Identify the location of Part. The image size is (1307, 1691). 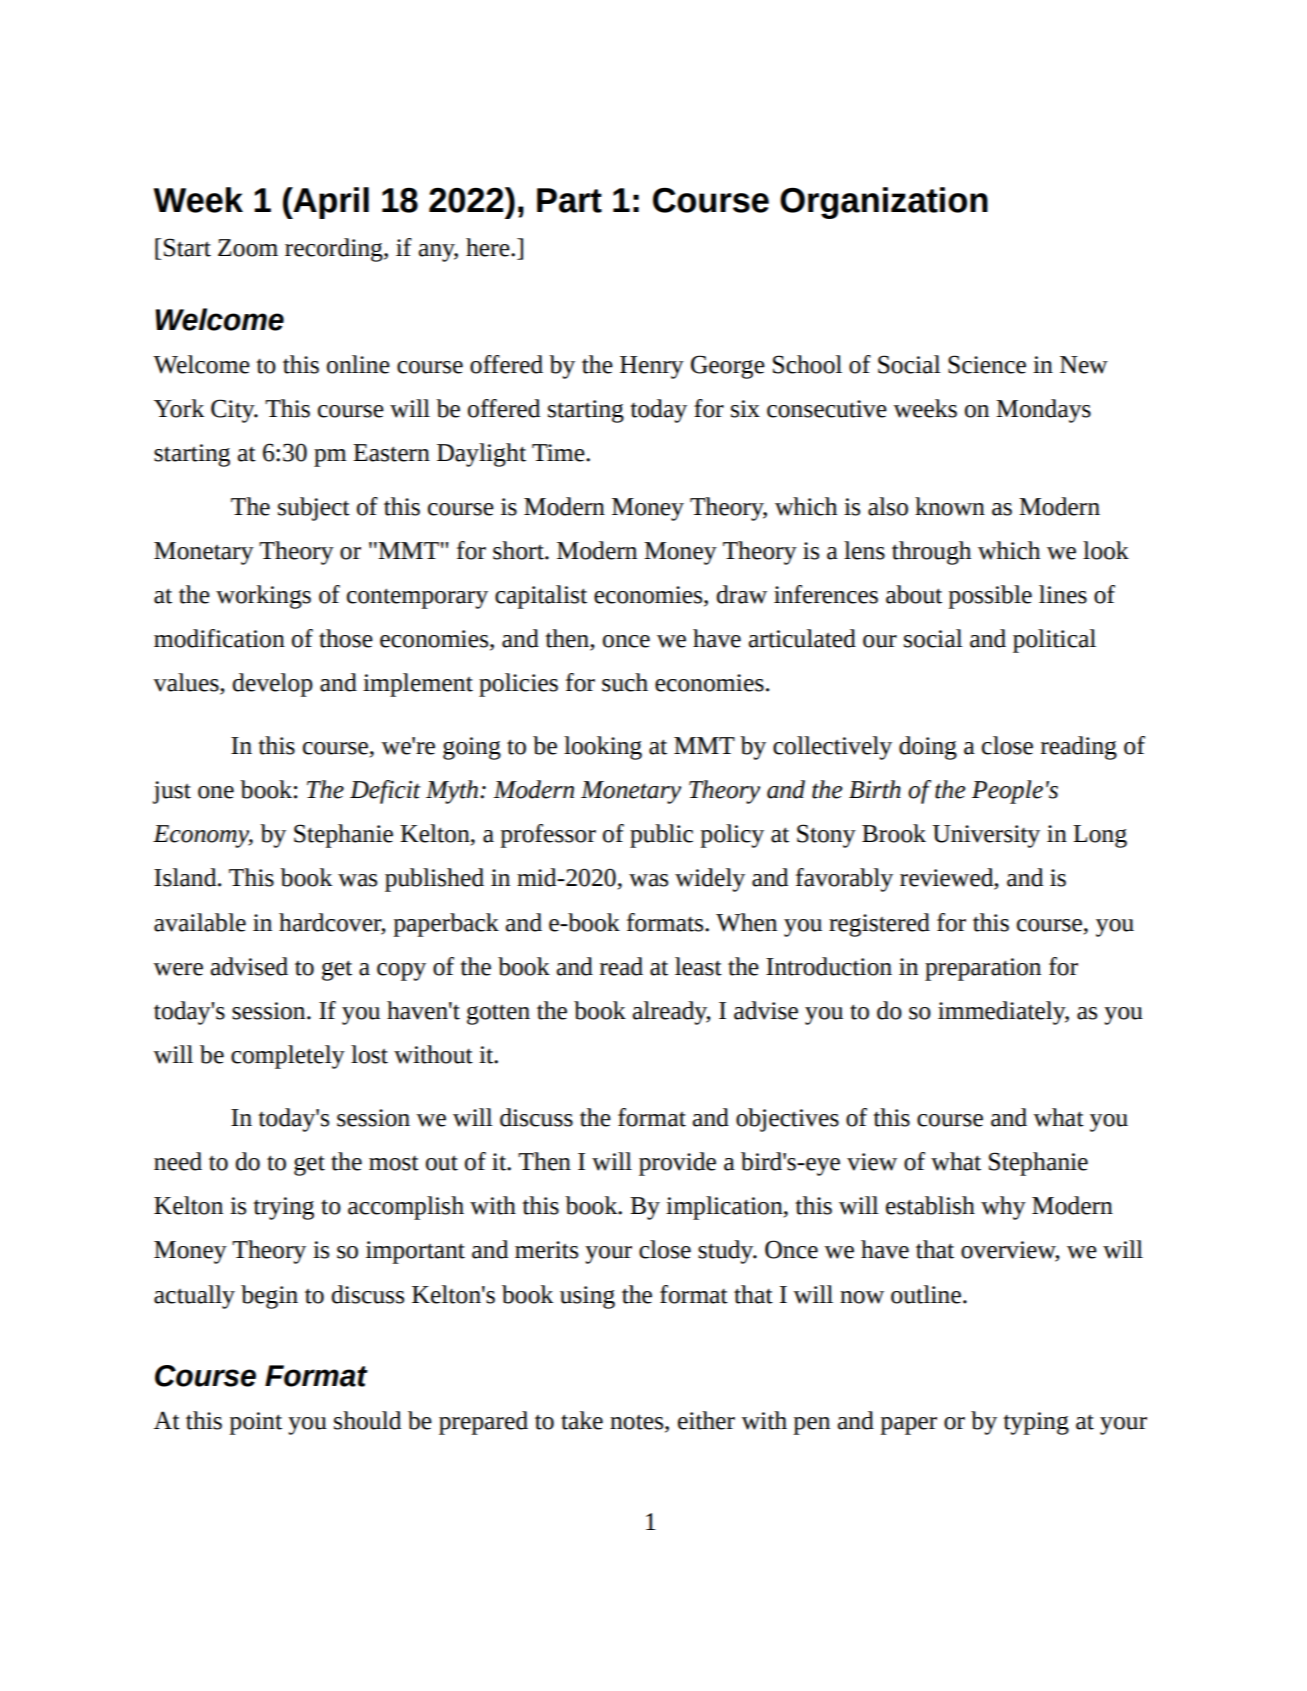
(569, 200).
